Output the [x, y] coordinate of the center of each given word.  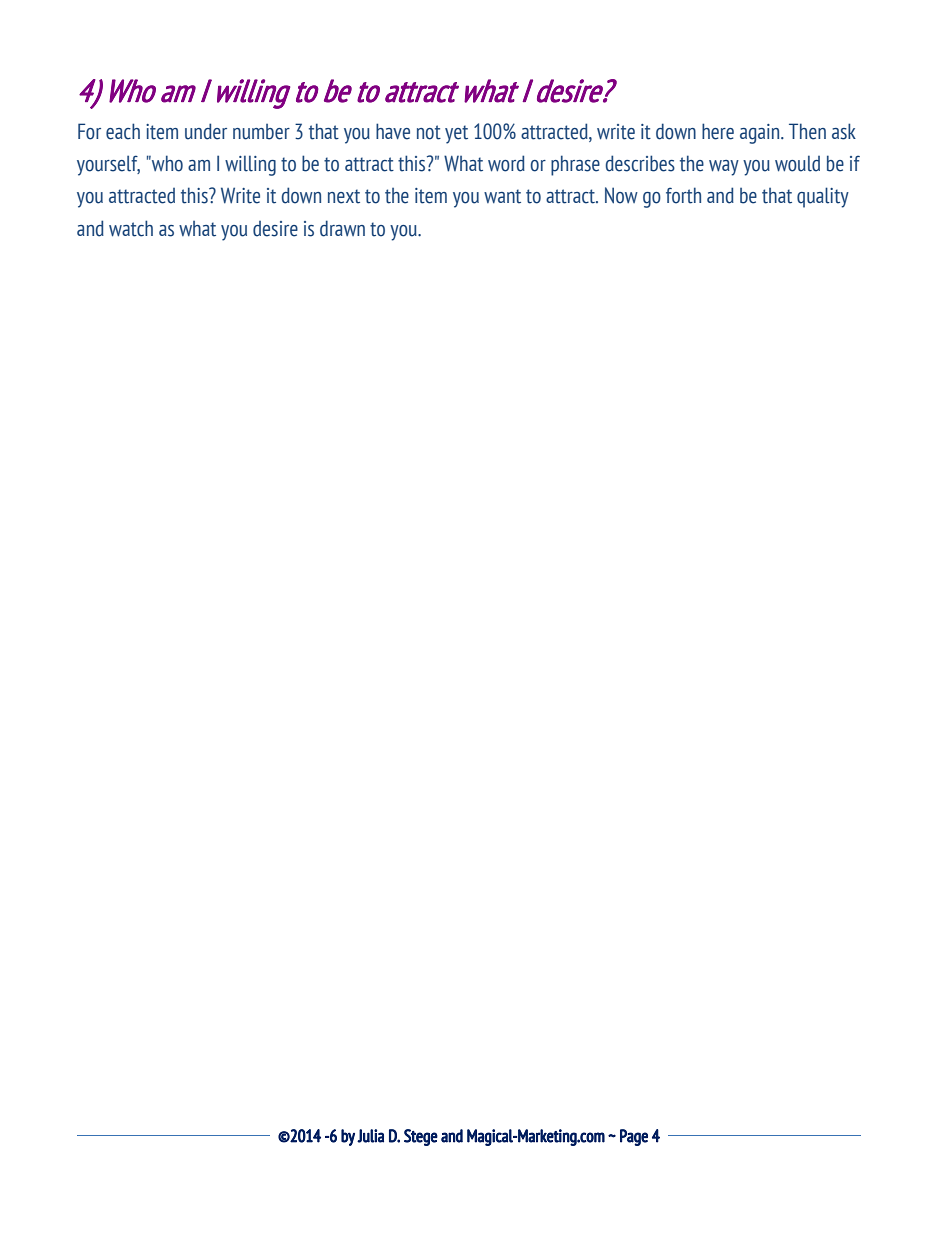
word [506, 163]
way [724, 168]
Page [634, 1137]
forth [683, 195]
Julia [370, 1136]
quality [823, 197]
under [206, 131]
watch [131, 228]
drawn [342, 228]
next [344, 196]
